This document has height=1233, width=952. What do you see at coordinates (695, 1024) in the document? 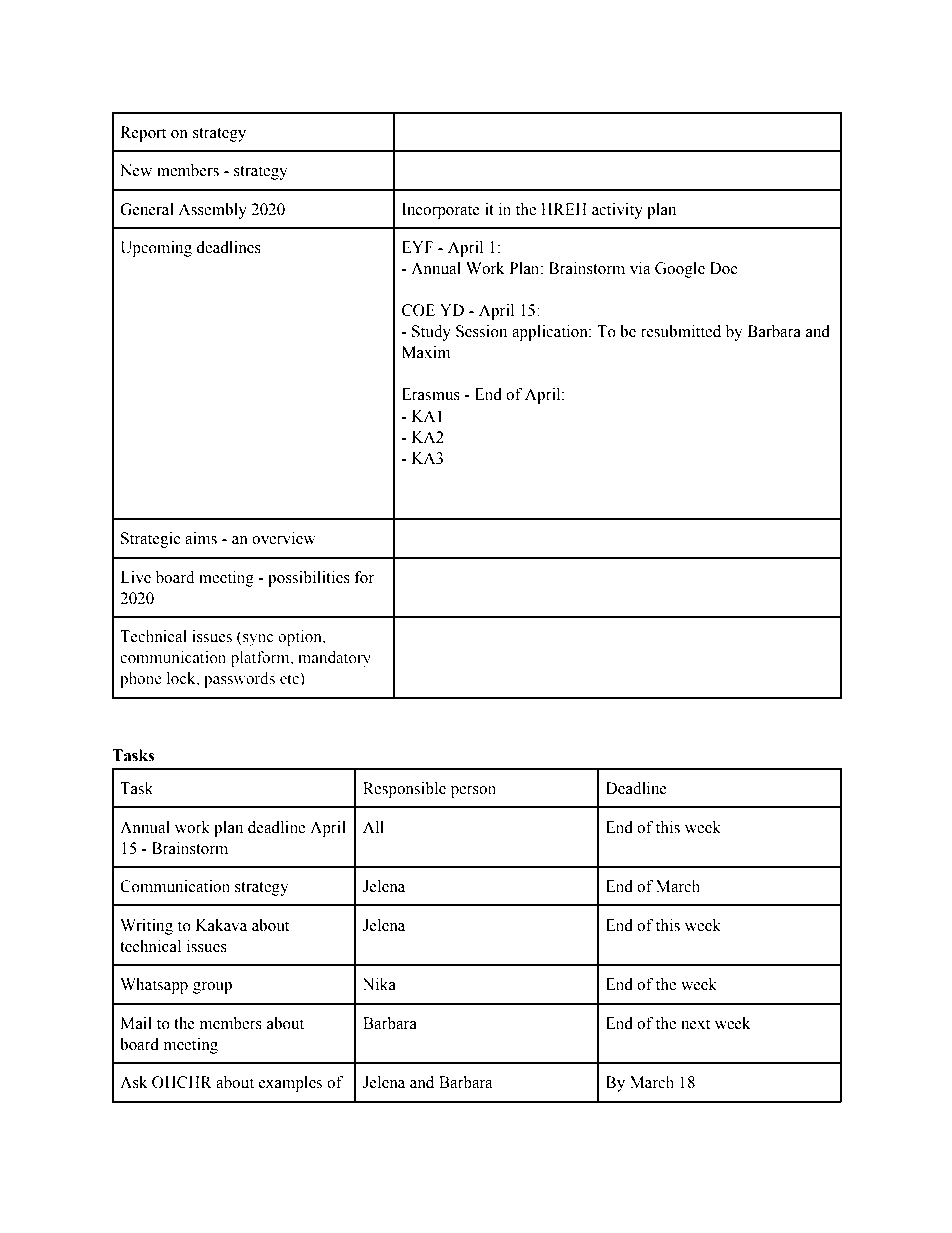
I see `next` at bounding box center [695, 1024].
